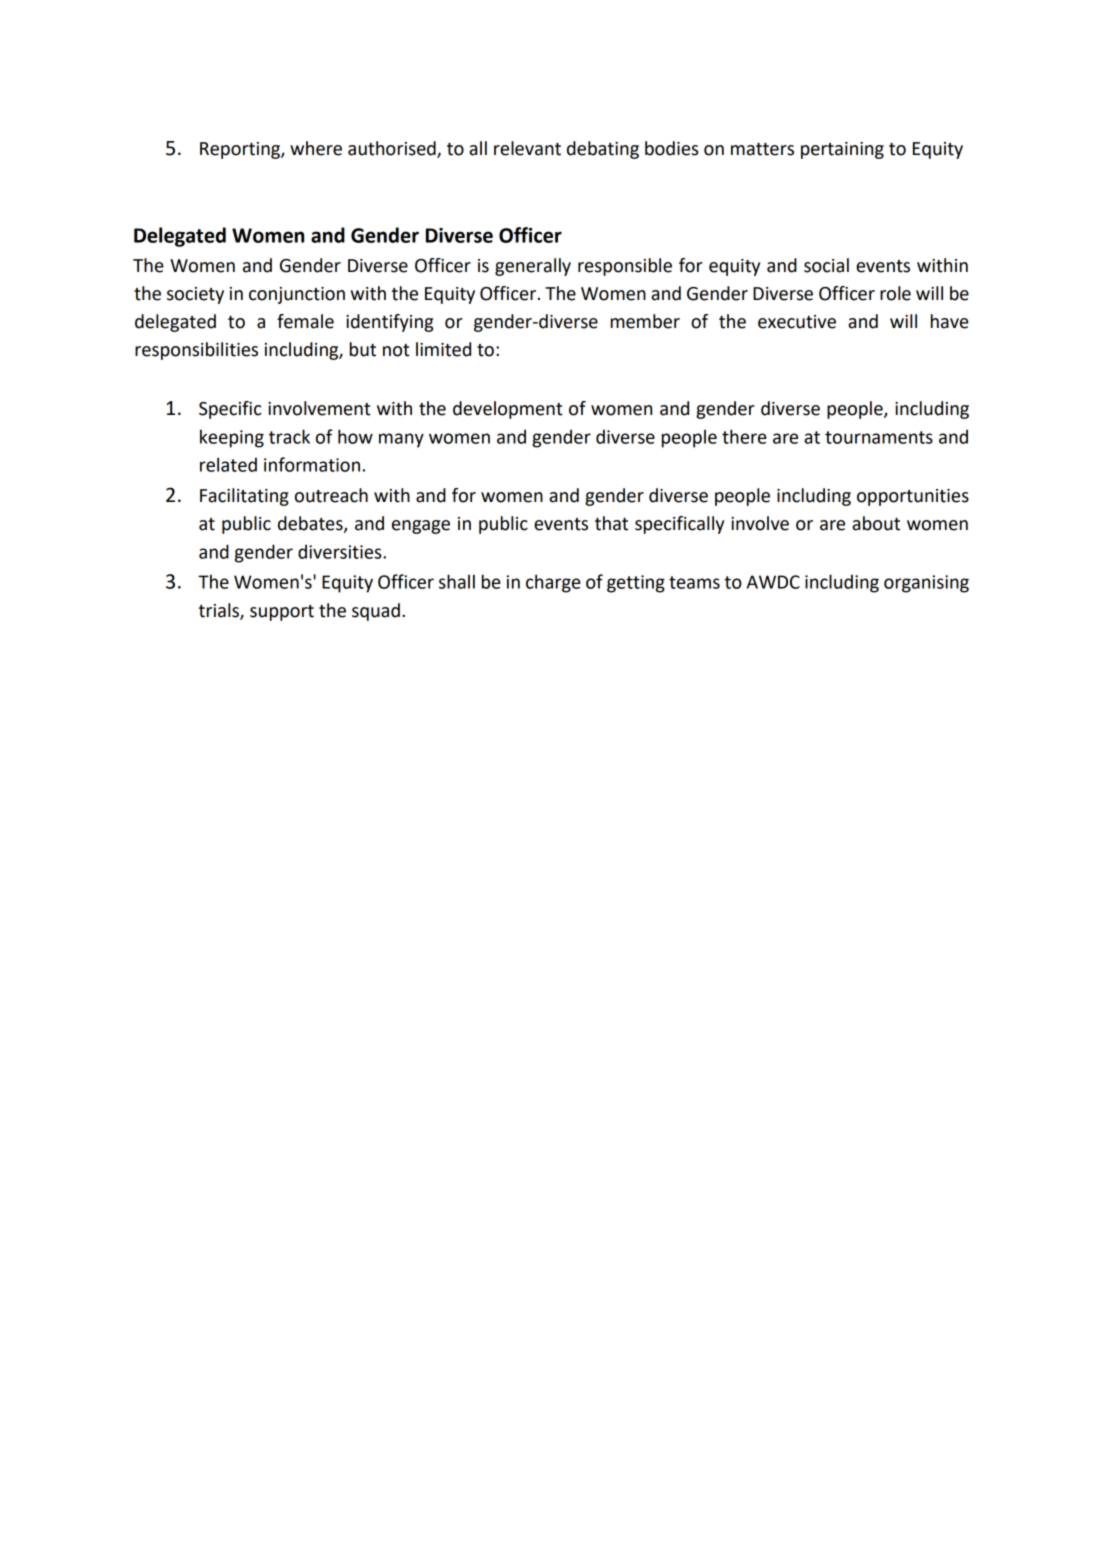 The width and height of the document is (1103, 1561). I want to click on charge, so click(553, 583).
